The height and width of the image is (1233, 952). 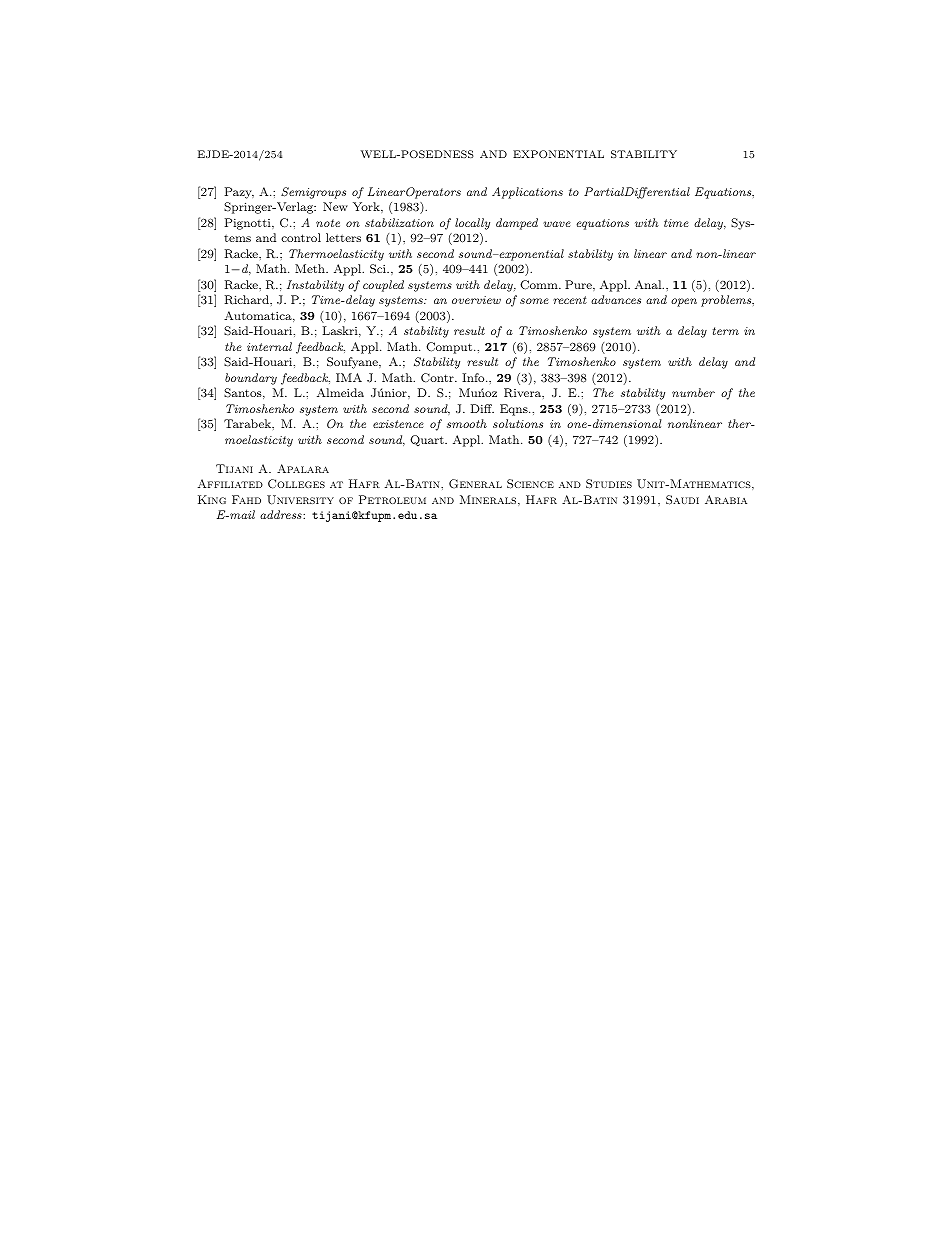 What do you see at coordinates (557, 224) in the image?
I see `wave` at bounding box center [557, 224].
